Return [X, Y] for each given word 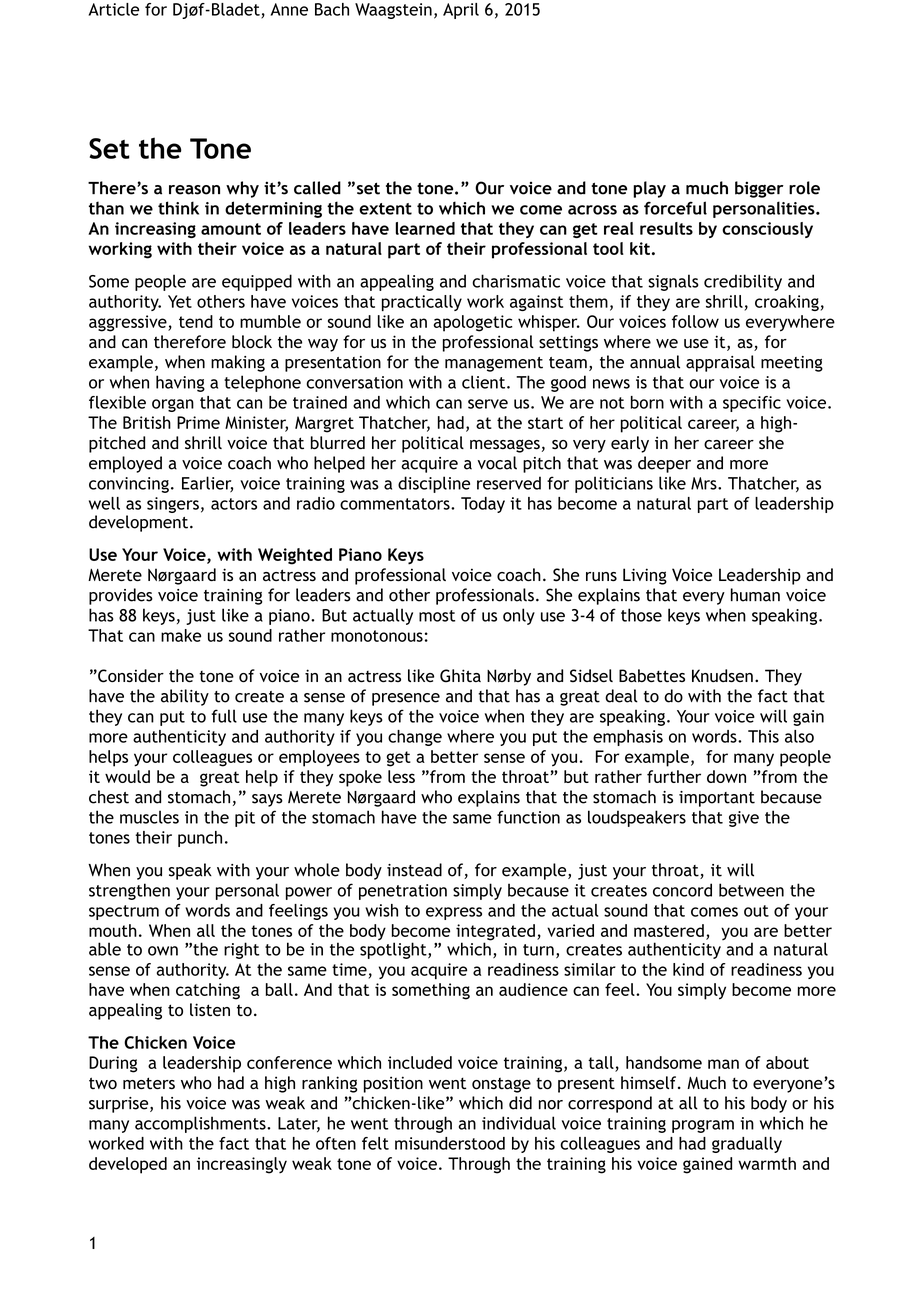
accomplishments [201, 1124]
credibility [743, 282]
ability [185, 697]
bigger [759, 189]
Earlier [207, 484]
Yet [180, 301]
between [751, 890]
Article [114, 9]
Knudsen [722, 676]
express [454, 913]
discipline [434, 484]
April [461, 11]
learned [425, 228]
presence [406, 699]
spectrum [124, 912]
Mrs [705, 483]
